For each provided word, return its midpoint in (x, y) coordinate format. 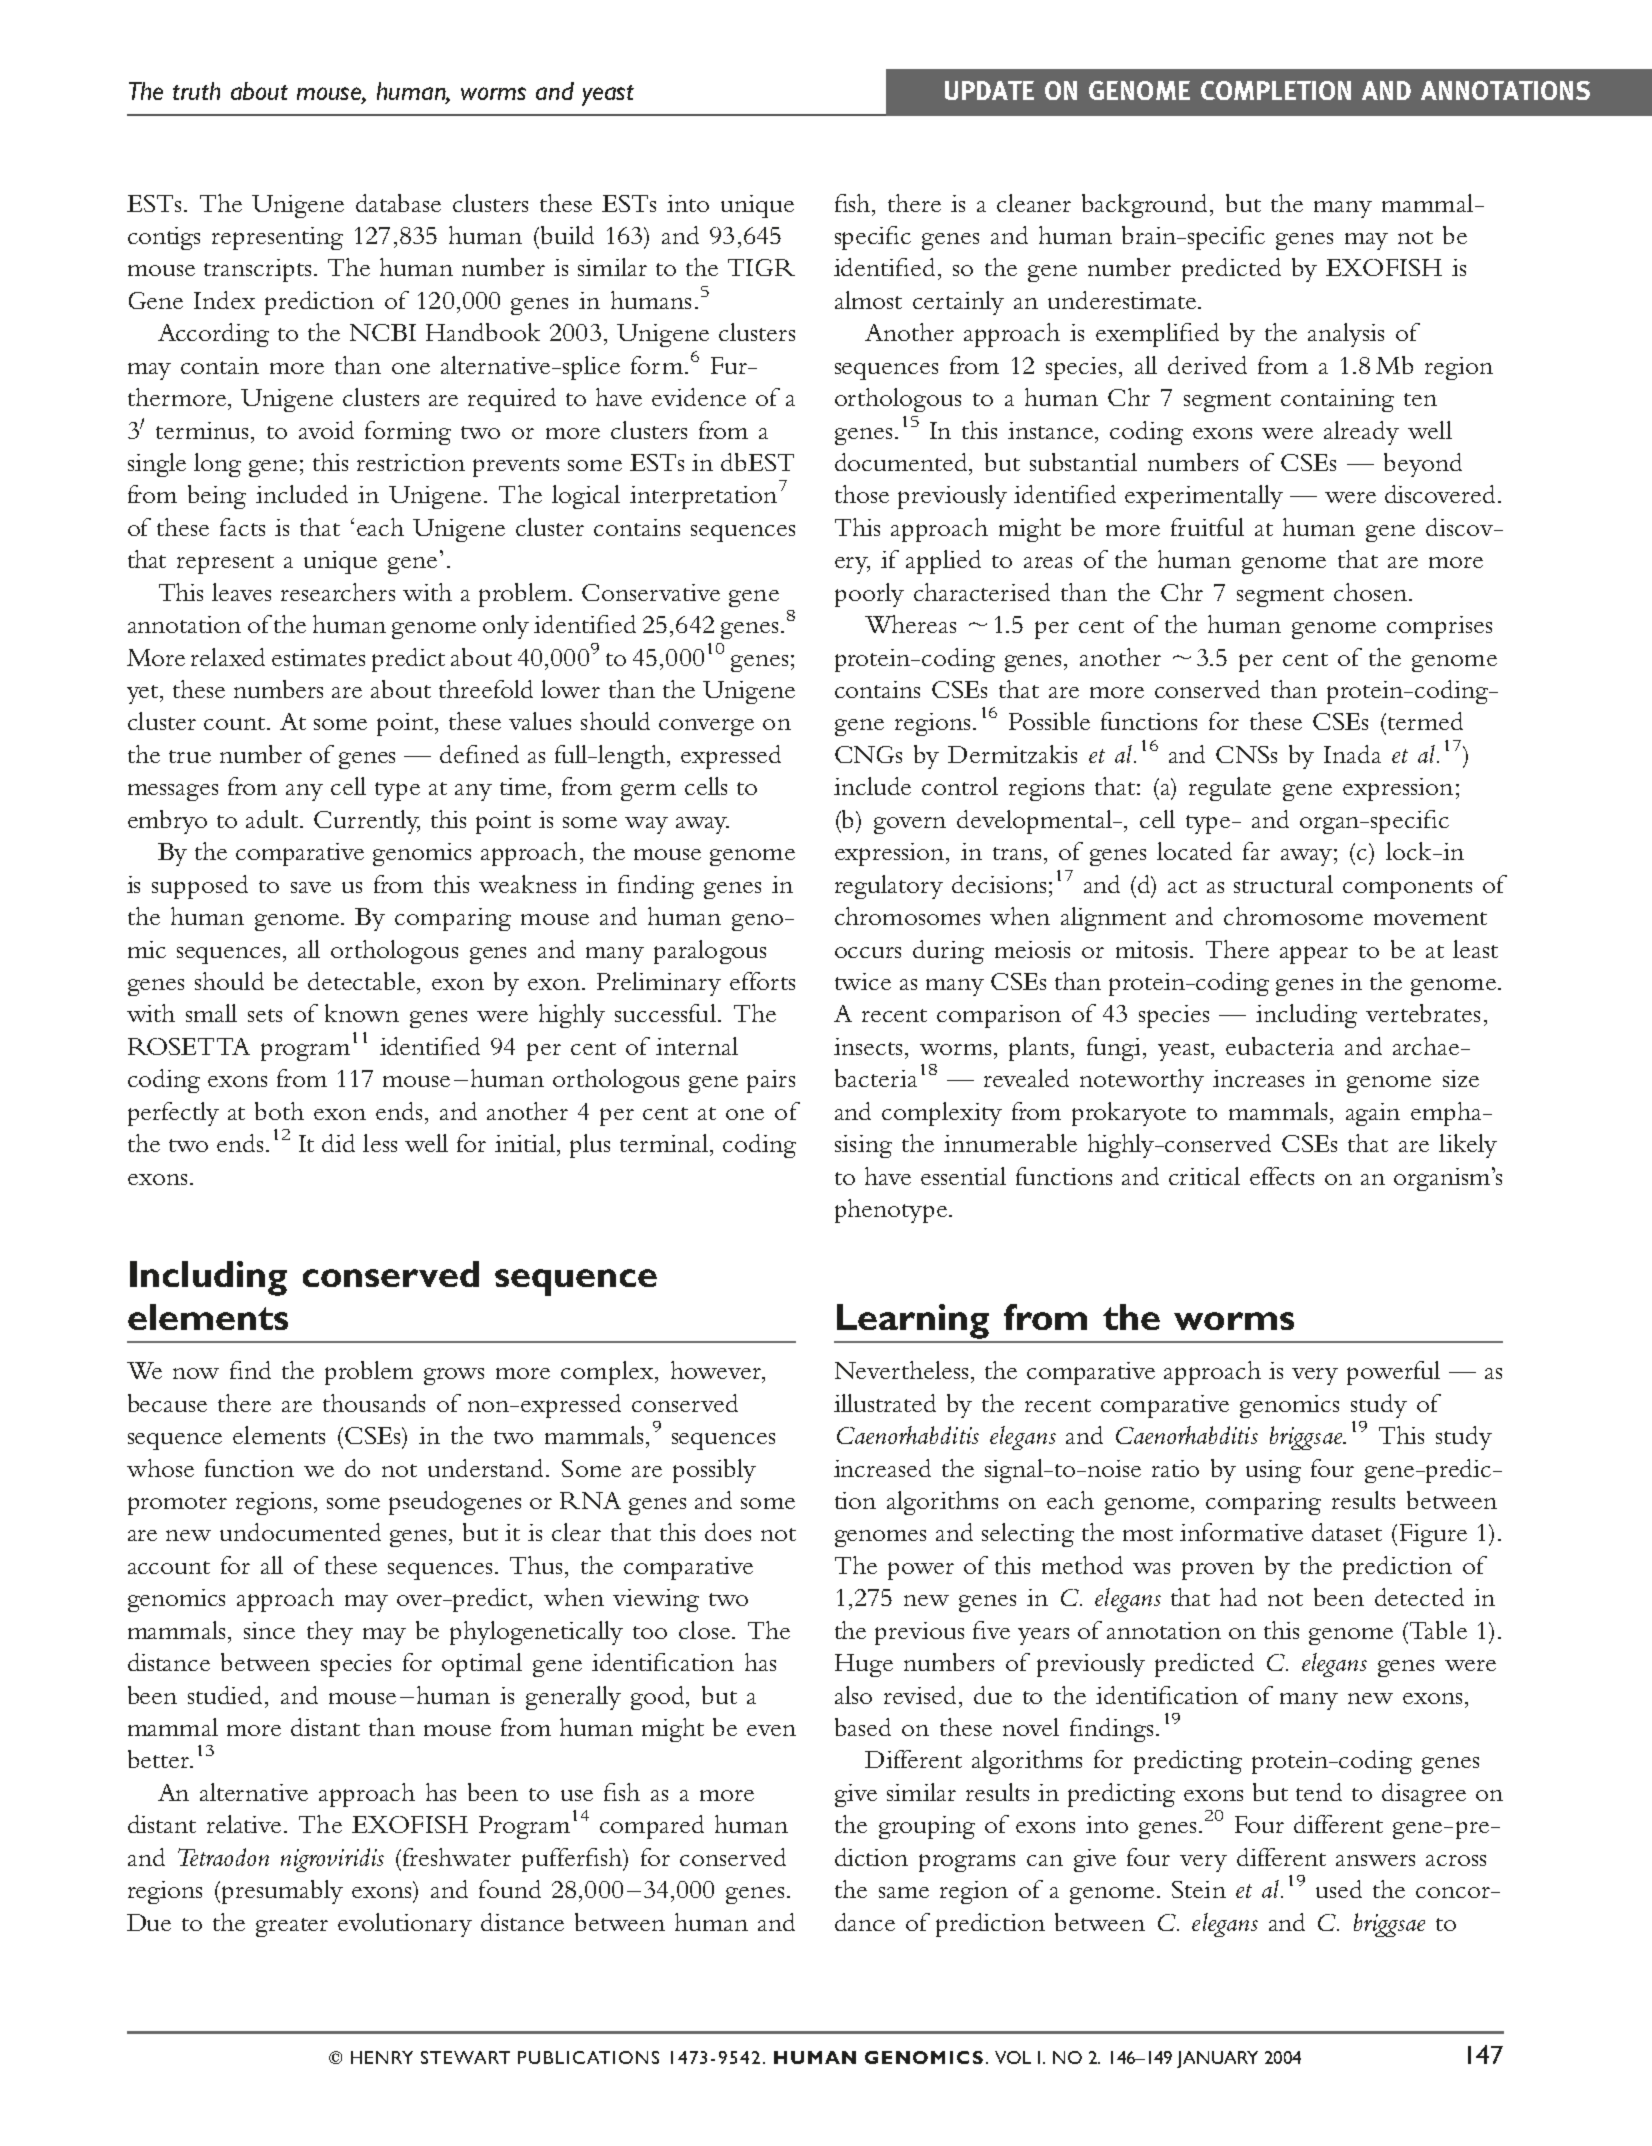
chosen (1370, 592)
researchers (338, 592)
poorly (869, 595)
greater (292, 1927)
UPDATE (989, 90)
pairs (771, 1081)
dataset (1347, 1532)
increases (1258, 1078)
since (269, 1630)
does (728, 1532)
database (398, 203)
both (279, 1111)
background (1146, 206)
